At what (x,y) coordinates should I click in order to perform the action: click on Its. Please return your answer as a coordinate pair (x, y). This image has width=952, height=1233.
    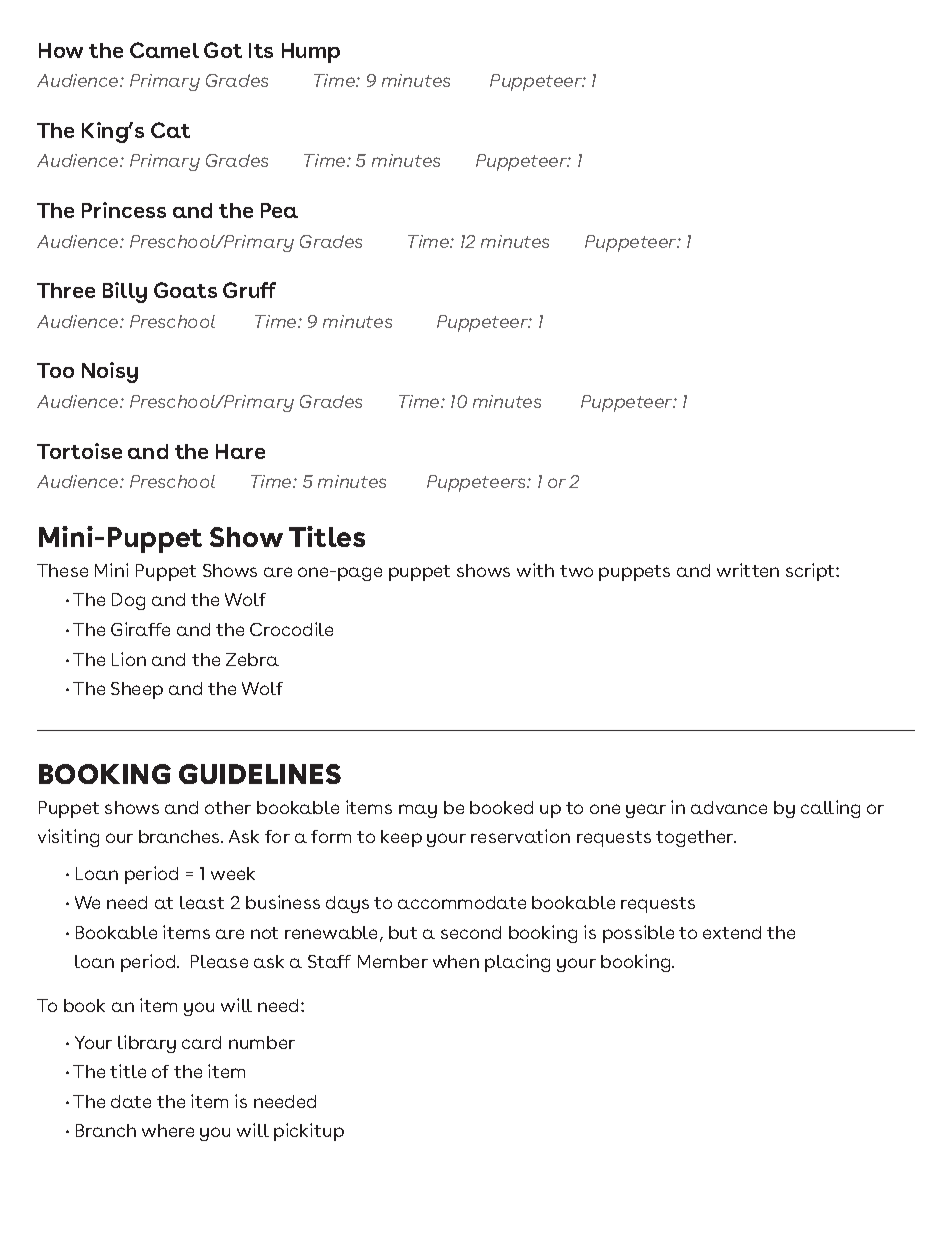
    Looking at the image, I should click on (261, 50).
